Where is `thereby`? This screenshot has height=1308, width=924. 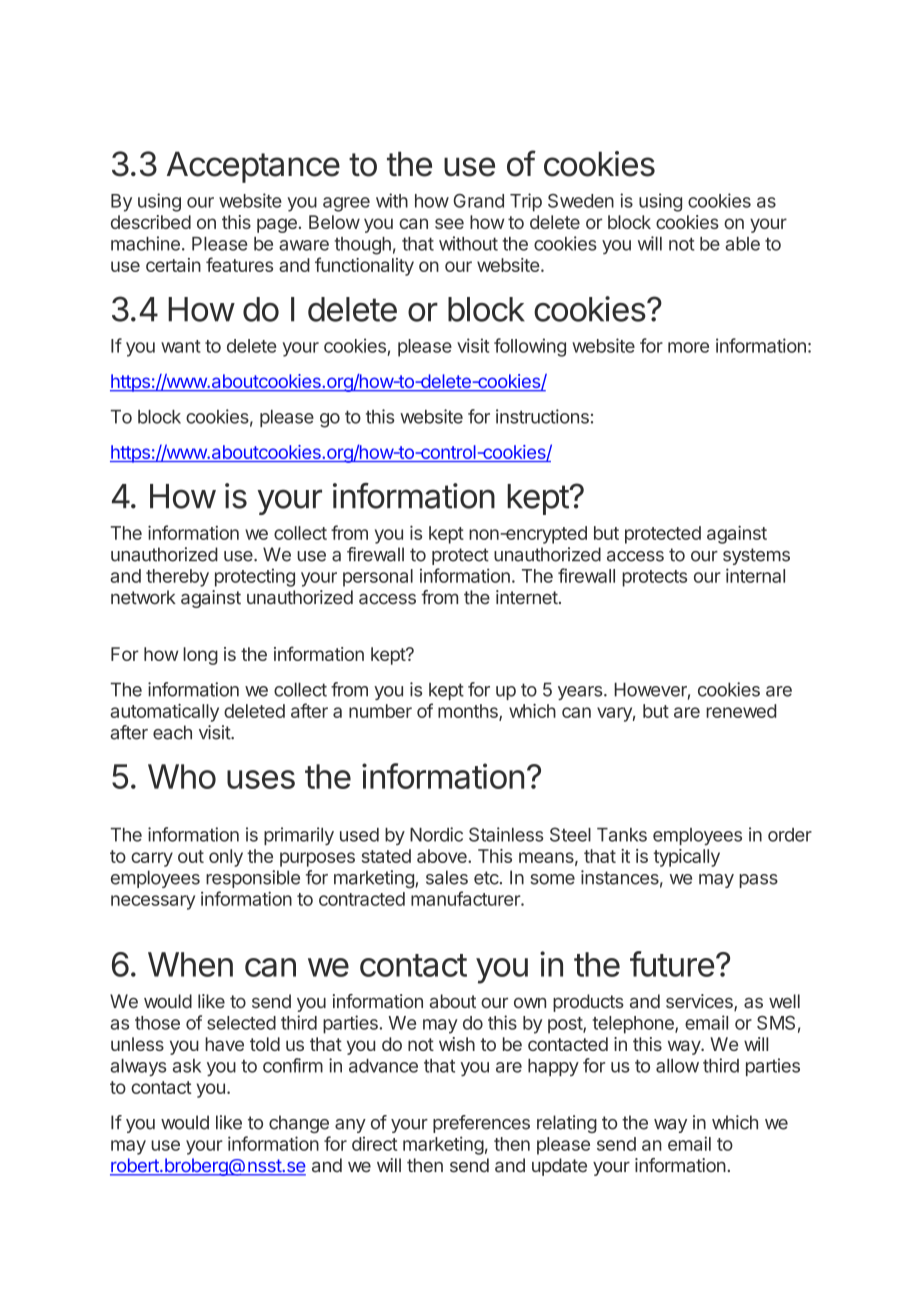
thereby is located at coordinates (177, 578).
